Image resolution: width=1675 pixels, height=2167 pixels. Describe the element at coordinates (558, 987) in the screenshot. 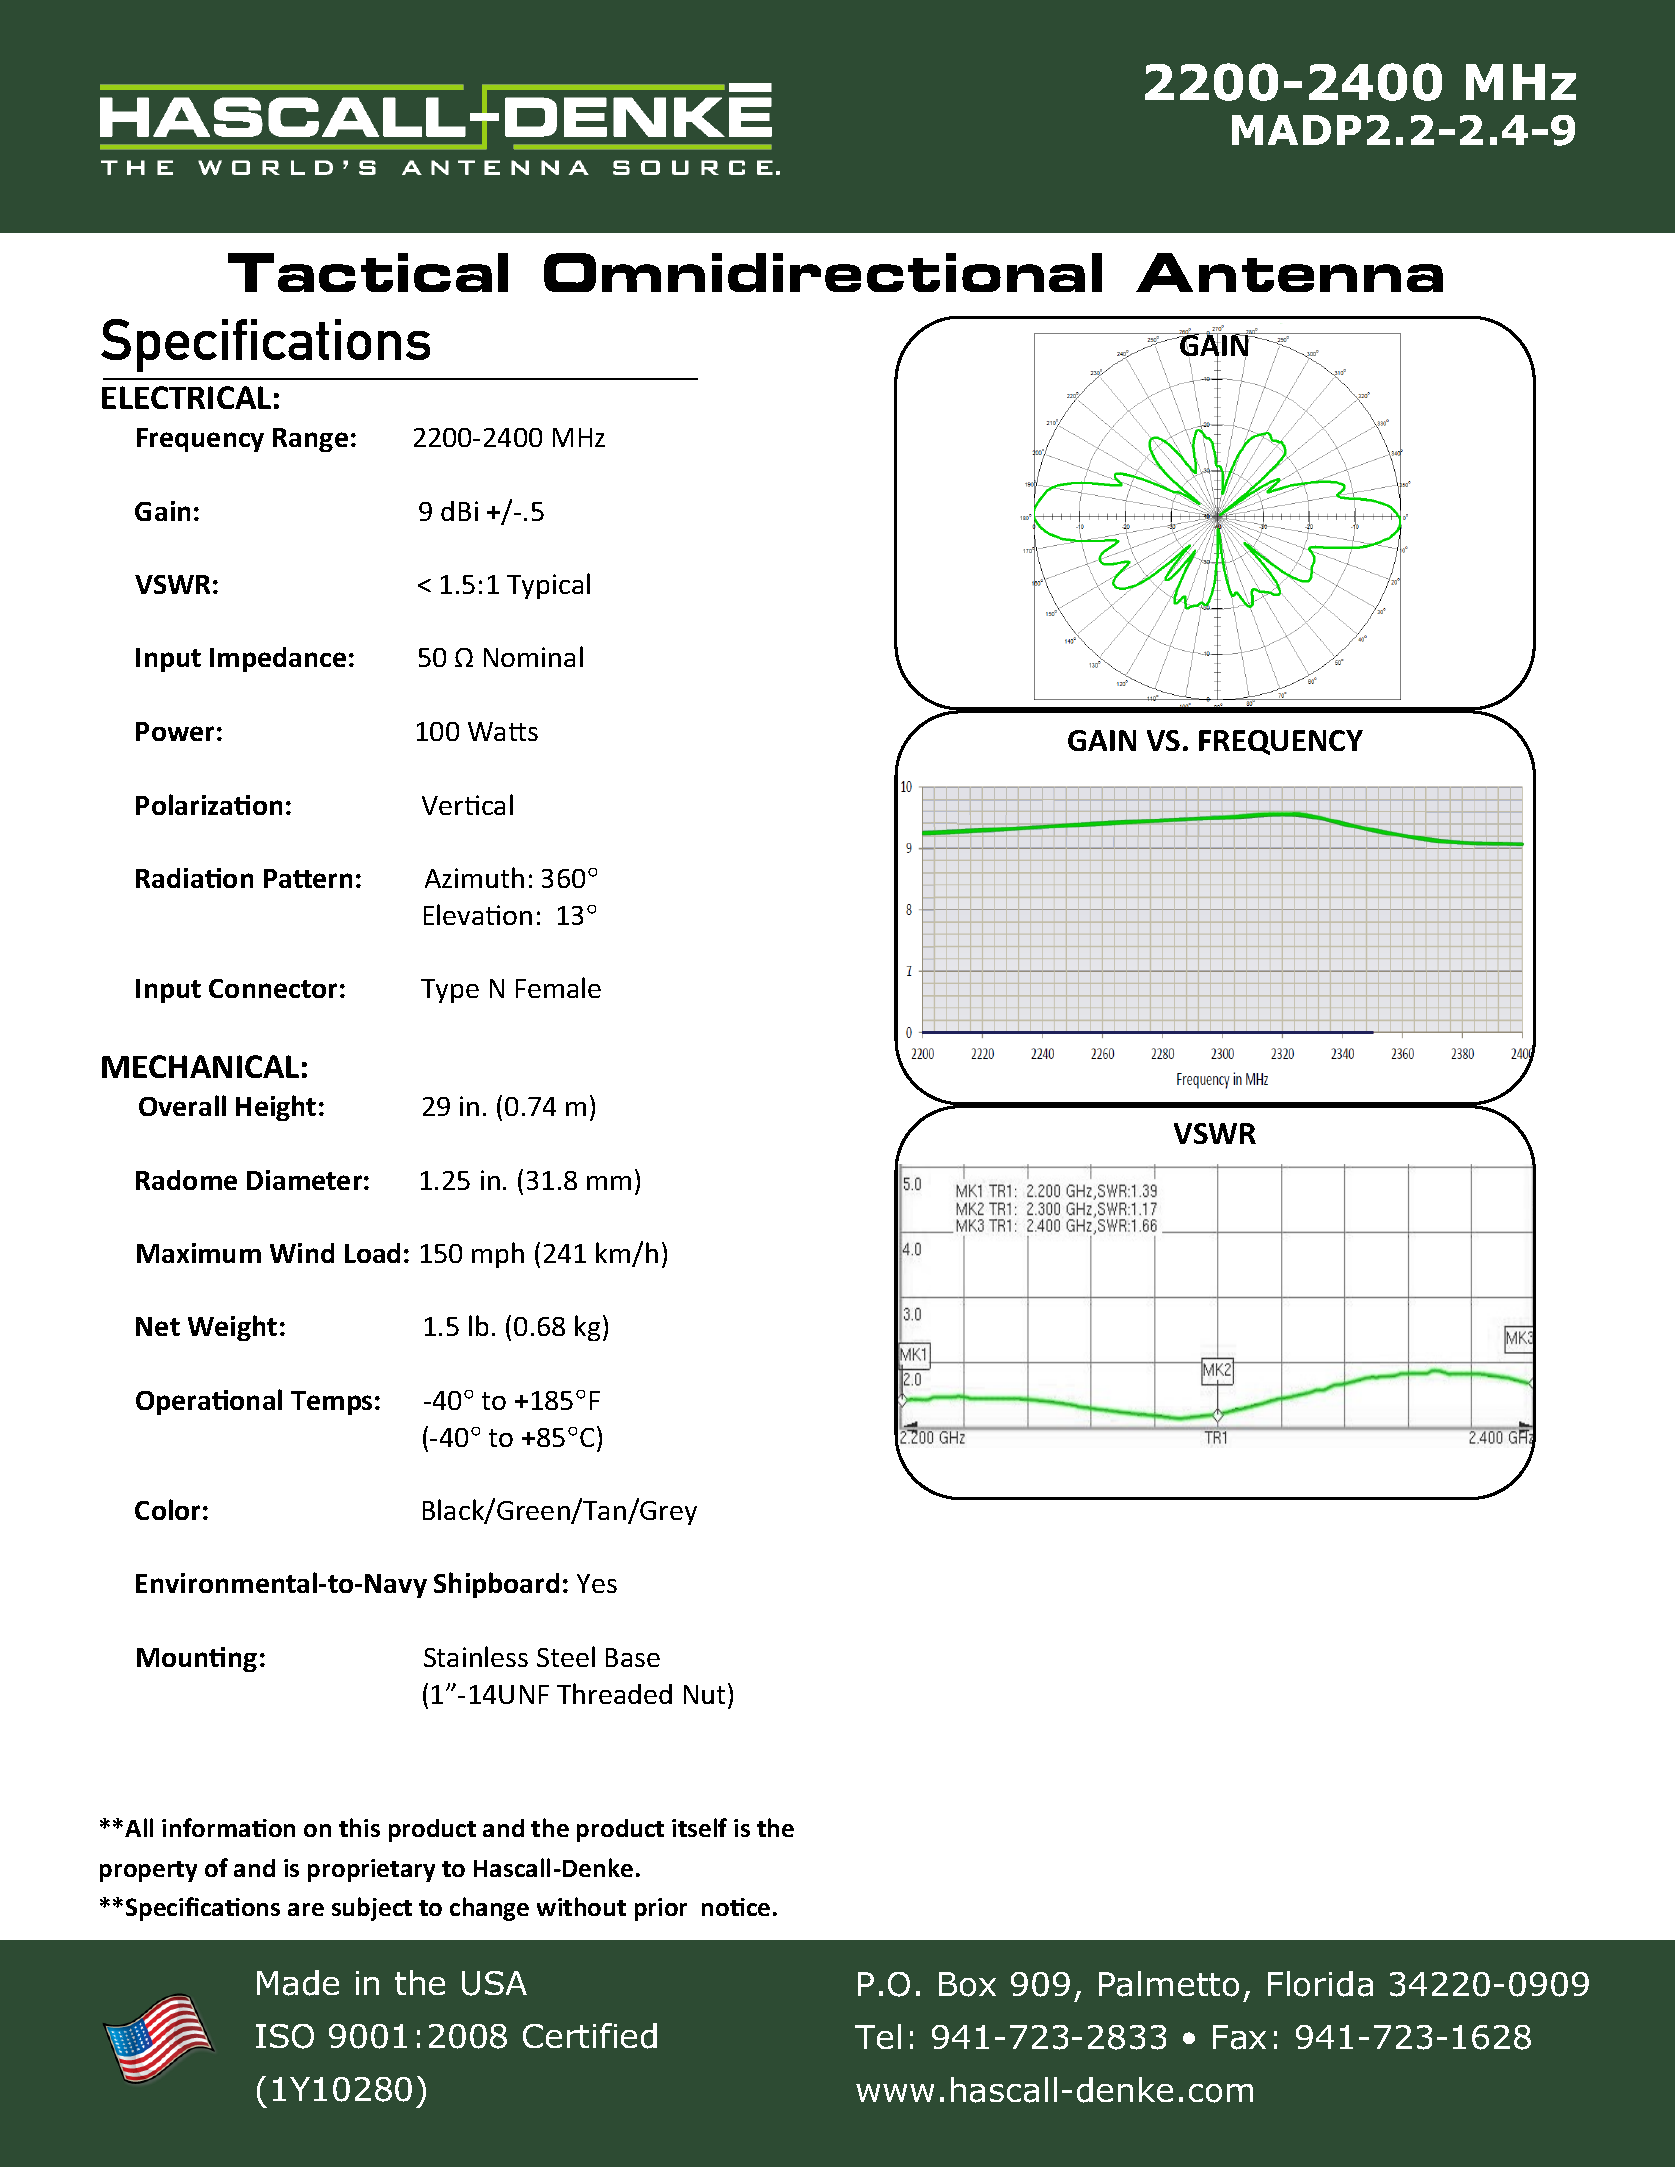

I see `Female` at that location.
